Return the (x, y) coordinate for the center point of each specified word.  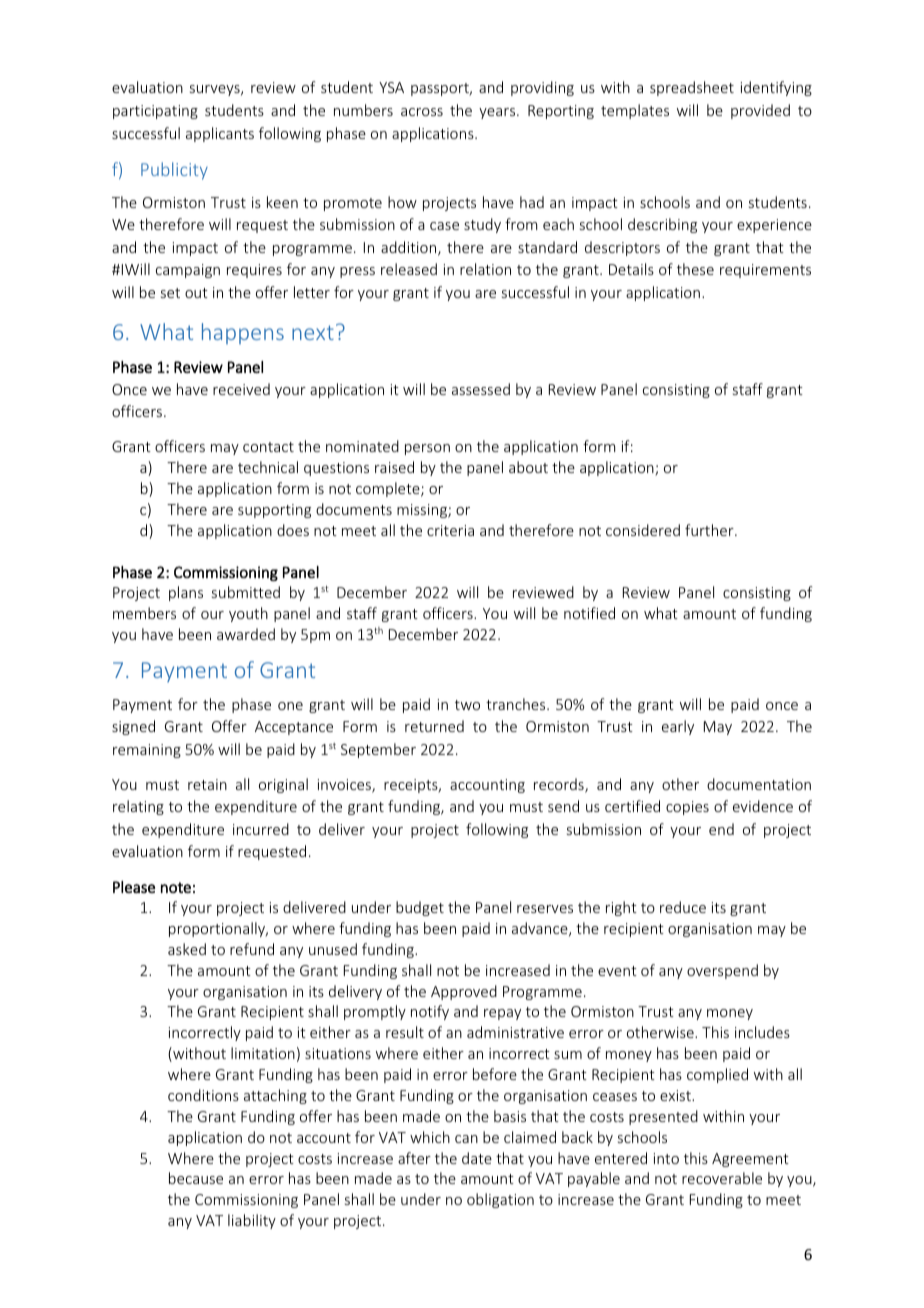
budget (420, 908)
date (477, 1158)
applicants (220, 134)
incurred (261, 829)
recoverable (722, 1178)
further (710, 530)
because (196, 1178)
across (422, 112)
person (427, 449)
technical (268, 467)
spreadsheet (692, 88)
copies (687, 808)
